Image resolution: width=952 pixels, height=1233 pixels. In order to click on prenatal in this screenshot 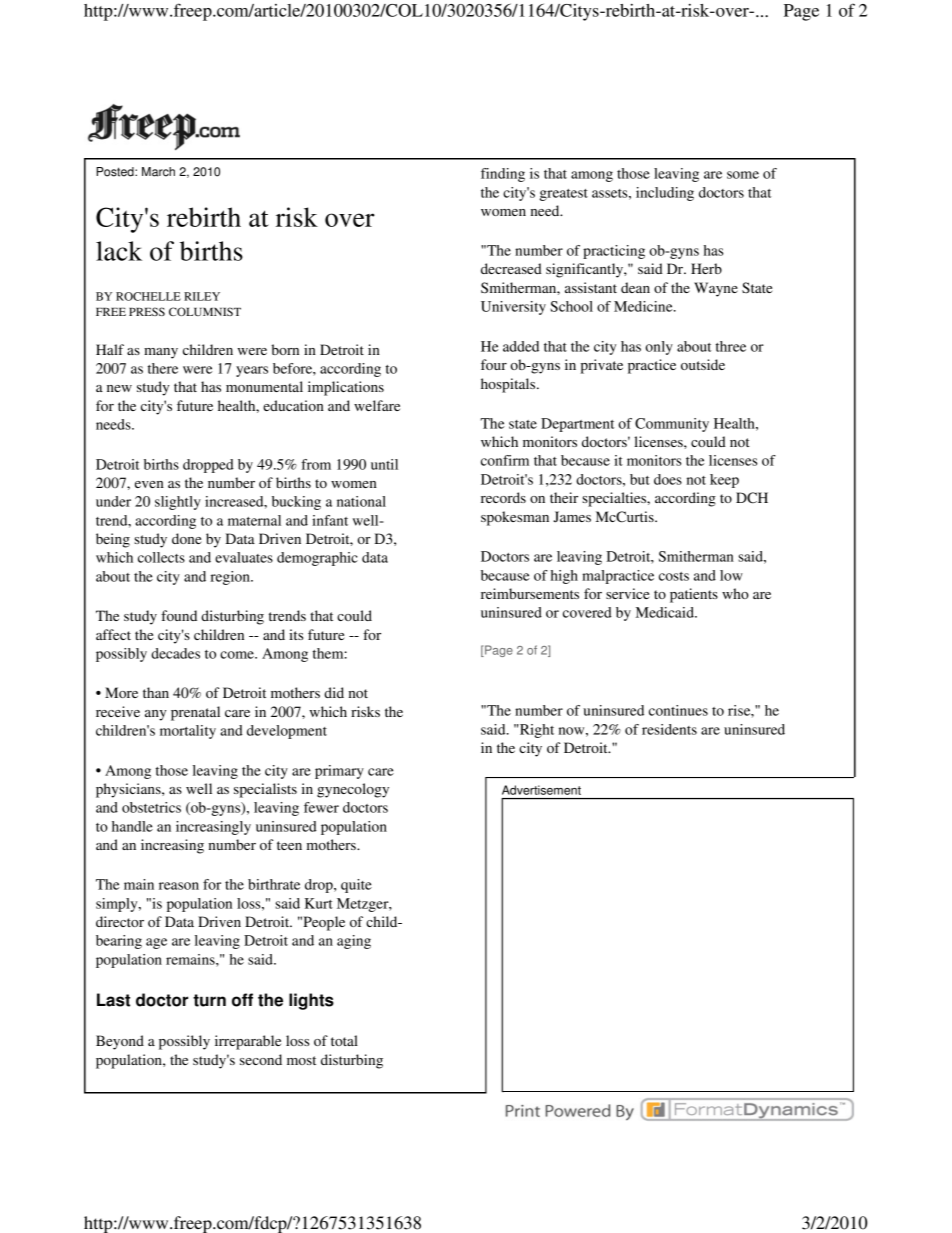, I will do `click(195, 713)`.
